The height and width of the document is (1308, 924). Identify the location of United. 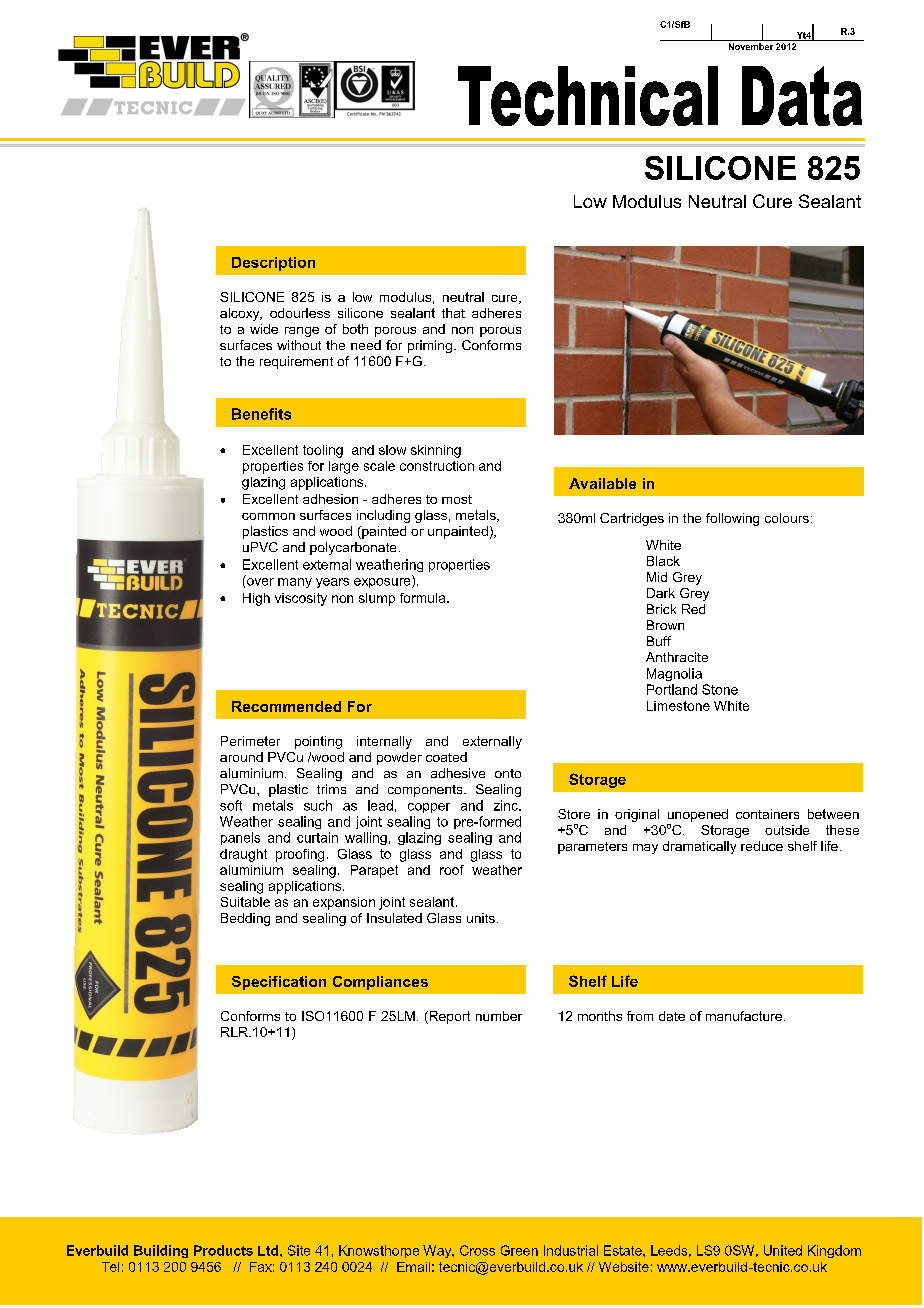
(783, 1250).
